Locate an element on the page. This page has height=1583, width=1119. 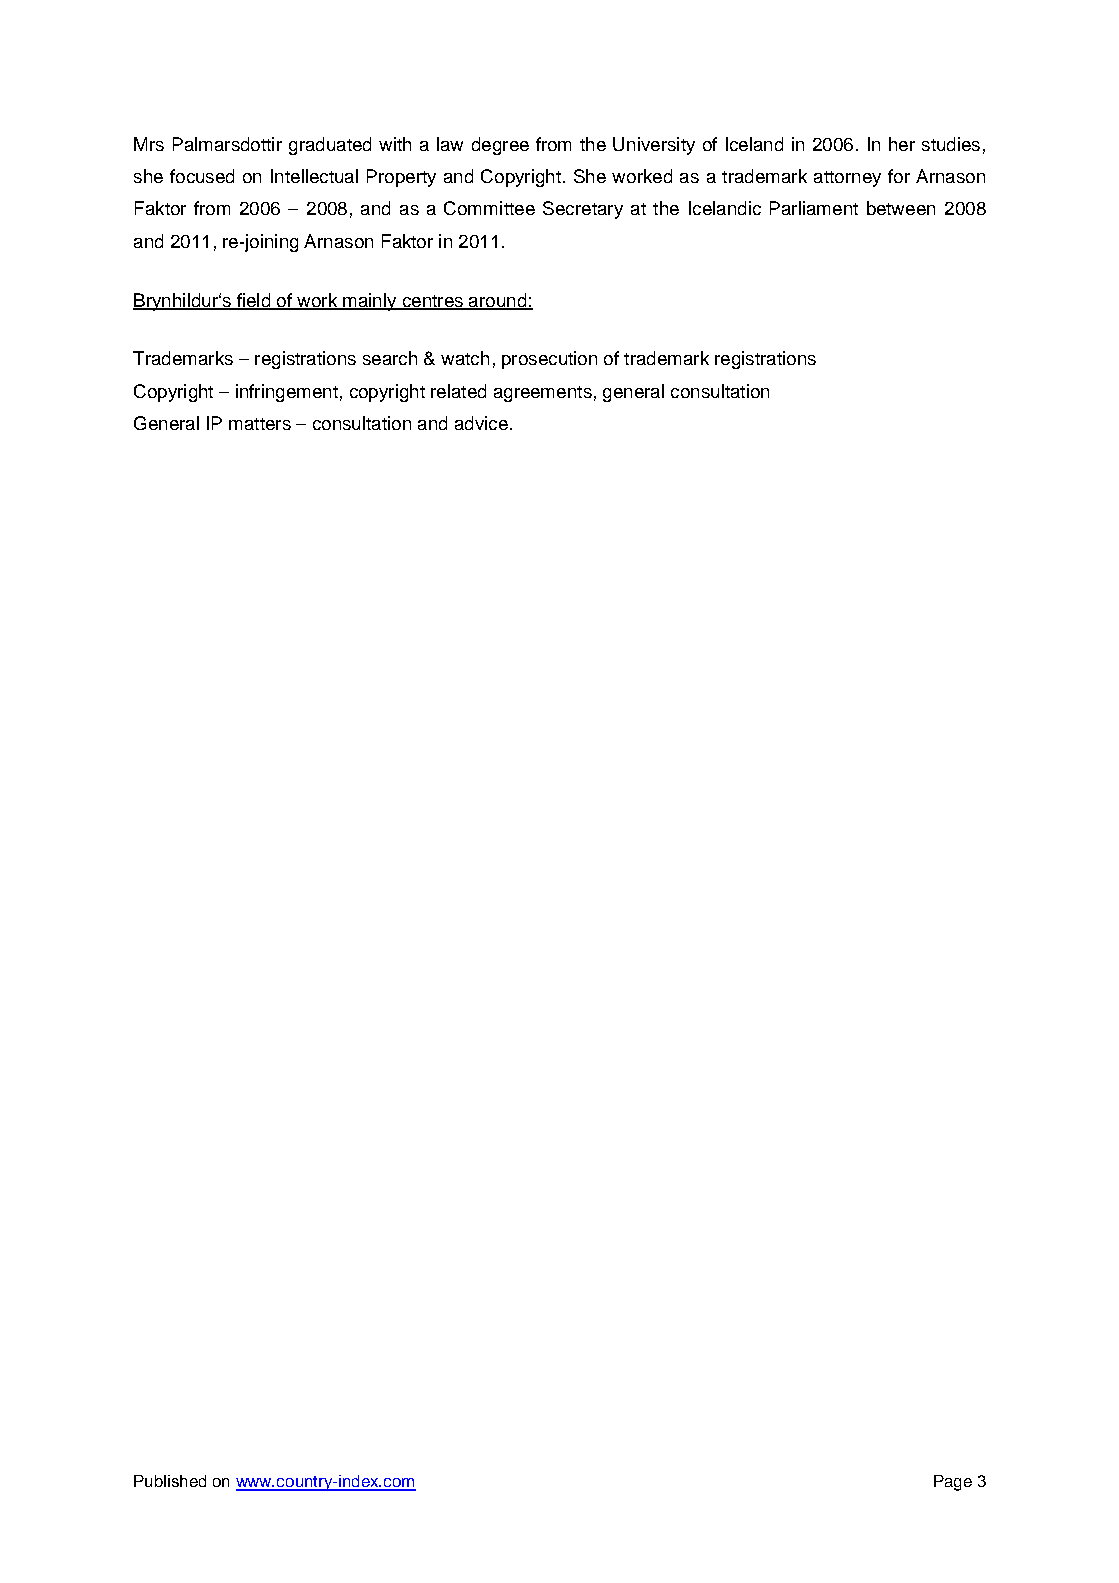
matters is located at coordinates (260, 424).
